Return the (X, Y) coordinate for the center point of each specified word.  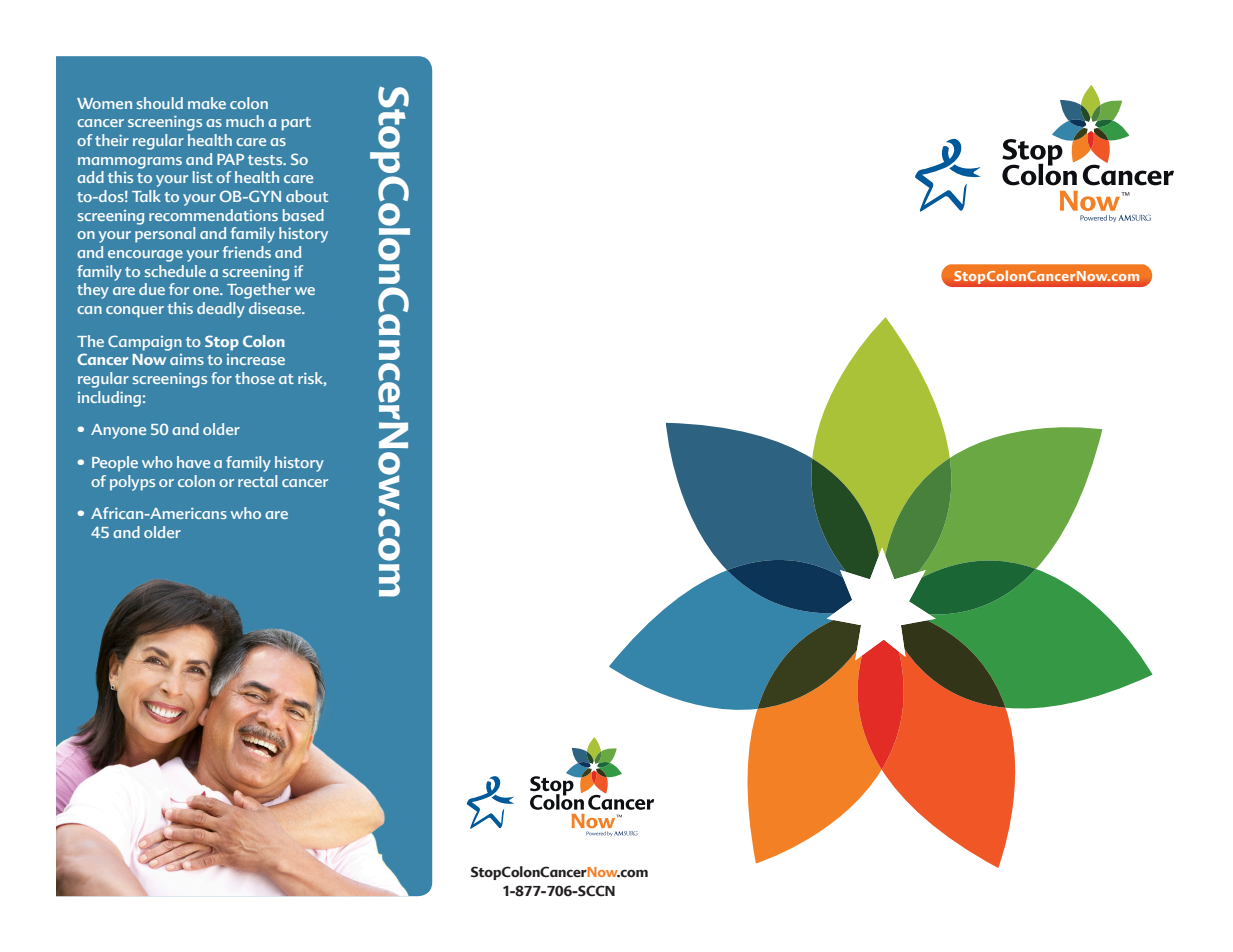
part (296, 124)
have (193, 462)
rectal (258, 481)
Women (104, 103)
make (207, 103)
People (115, 464)
